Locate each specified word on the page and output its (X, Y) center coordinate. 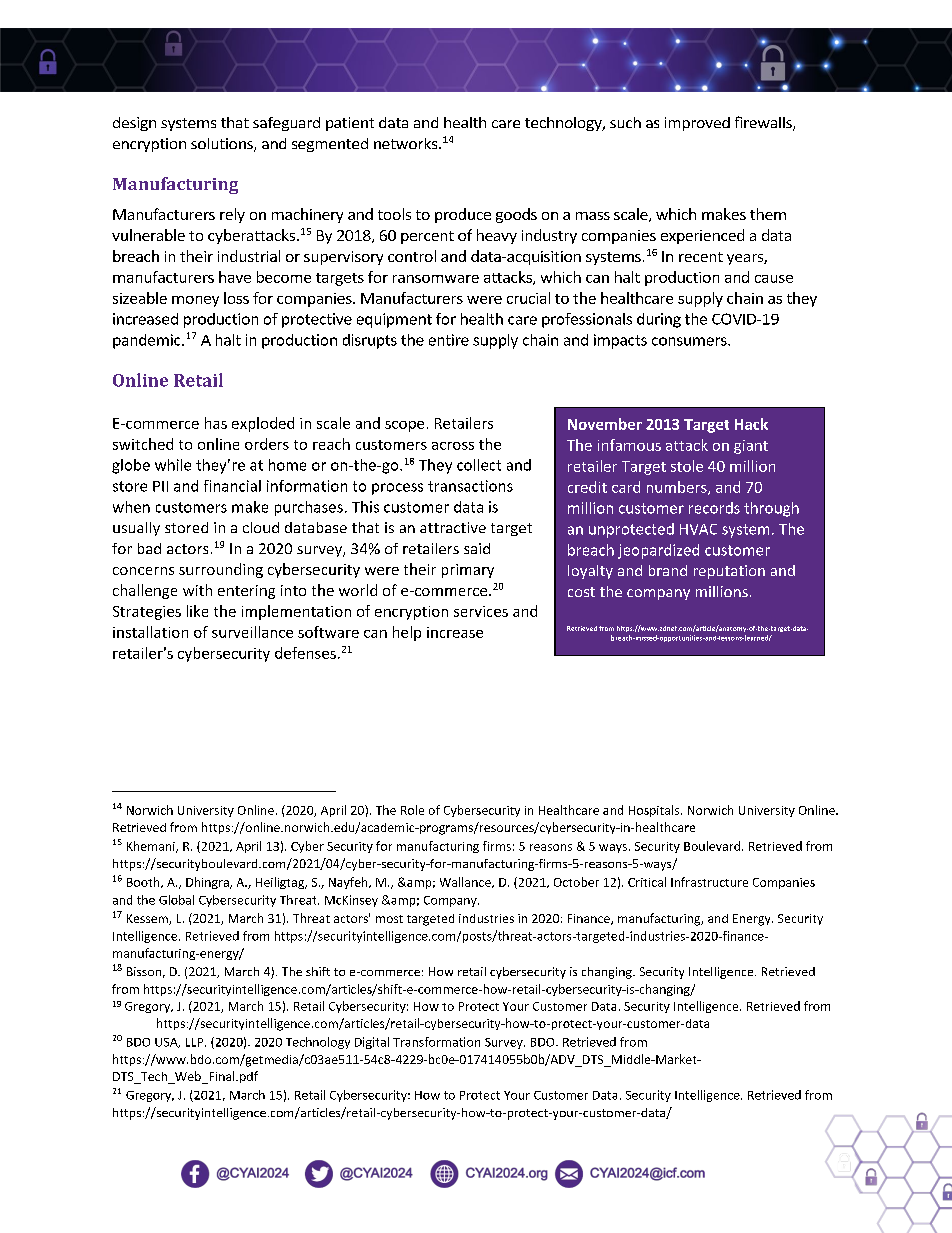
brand (668, 570)
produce (463, 215)
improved (697, 124)
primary (468, 571)
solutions (223, 145)
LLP (194, 1042)
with (197, 590)
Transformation (436, 1042)
